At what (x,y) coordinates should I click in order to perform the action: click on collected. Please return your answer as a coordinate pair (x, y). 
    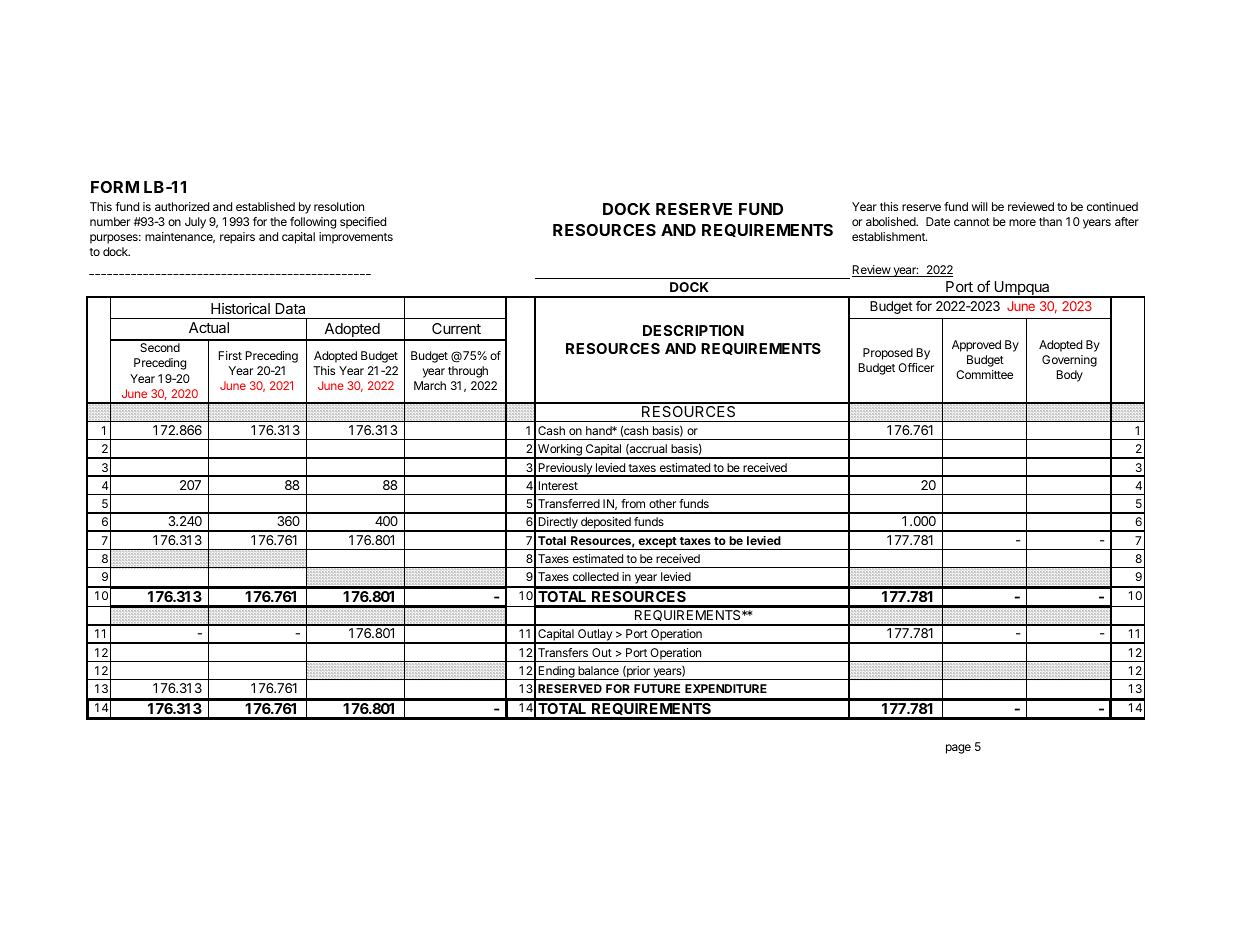
    Looking at the image, I should click on (596, 576).
